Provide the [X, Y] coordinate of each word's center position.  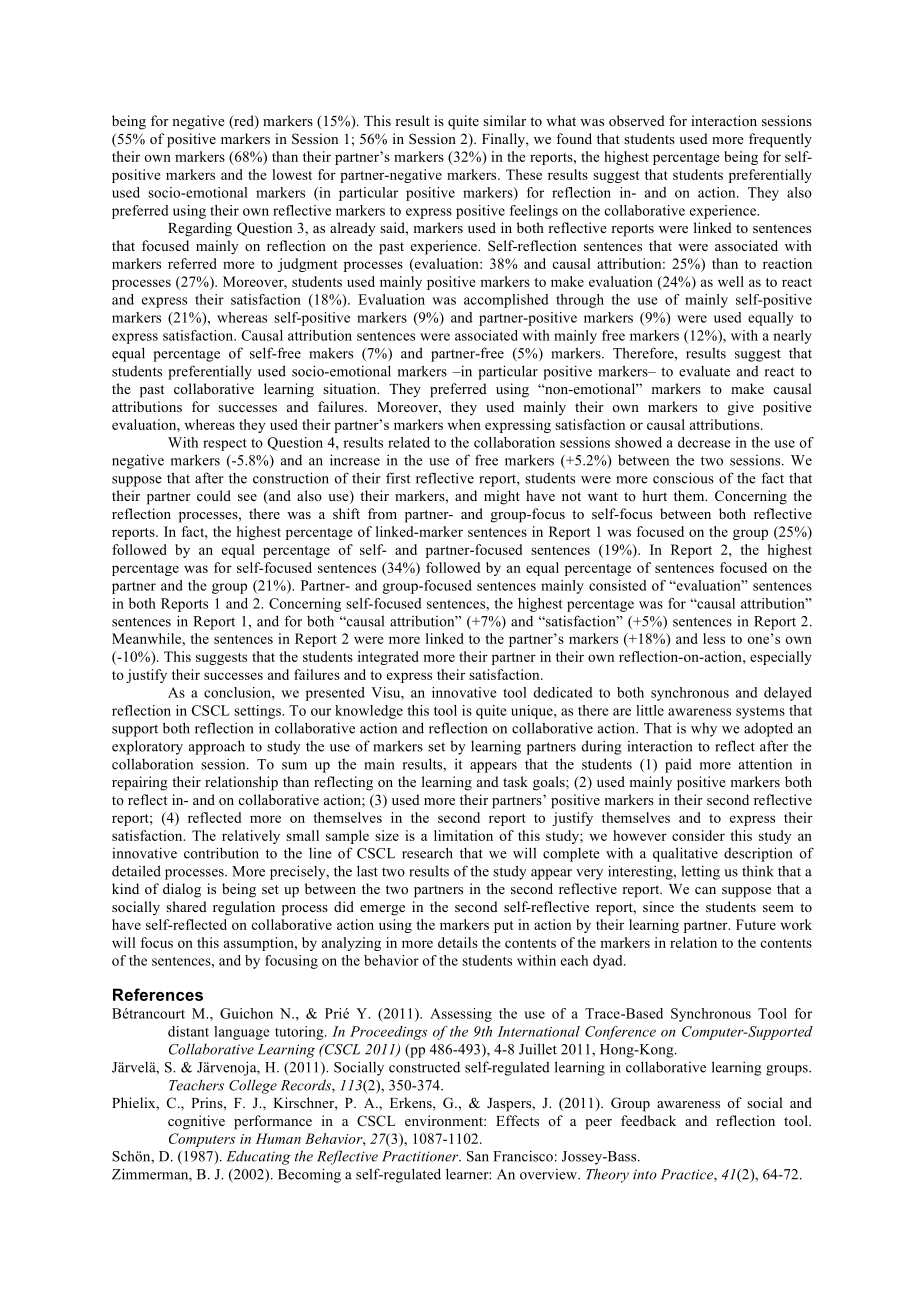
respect [225, 444]
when [464, 424]
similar [504, 120]
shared [186, 906]
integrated [388, 658]
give [741, 408]
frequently [780, 140]
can [705, 890]
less [714, 638]
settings [258, 712]
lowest [292, 174]
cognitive [196, 1122]
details [458, 942]
